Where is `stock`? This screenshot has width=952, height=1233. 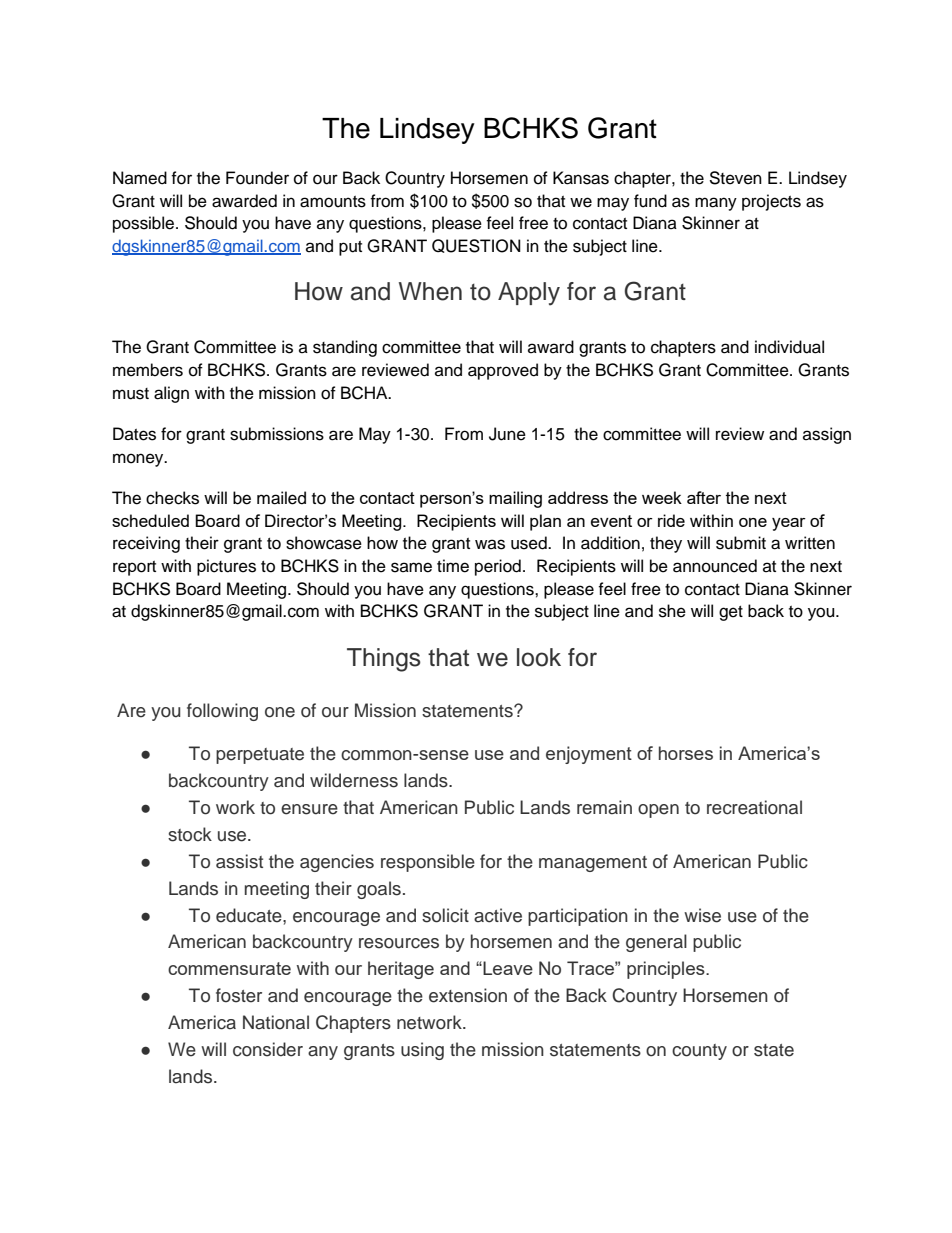
stock is located at coordinates (190, 834).
